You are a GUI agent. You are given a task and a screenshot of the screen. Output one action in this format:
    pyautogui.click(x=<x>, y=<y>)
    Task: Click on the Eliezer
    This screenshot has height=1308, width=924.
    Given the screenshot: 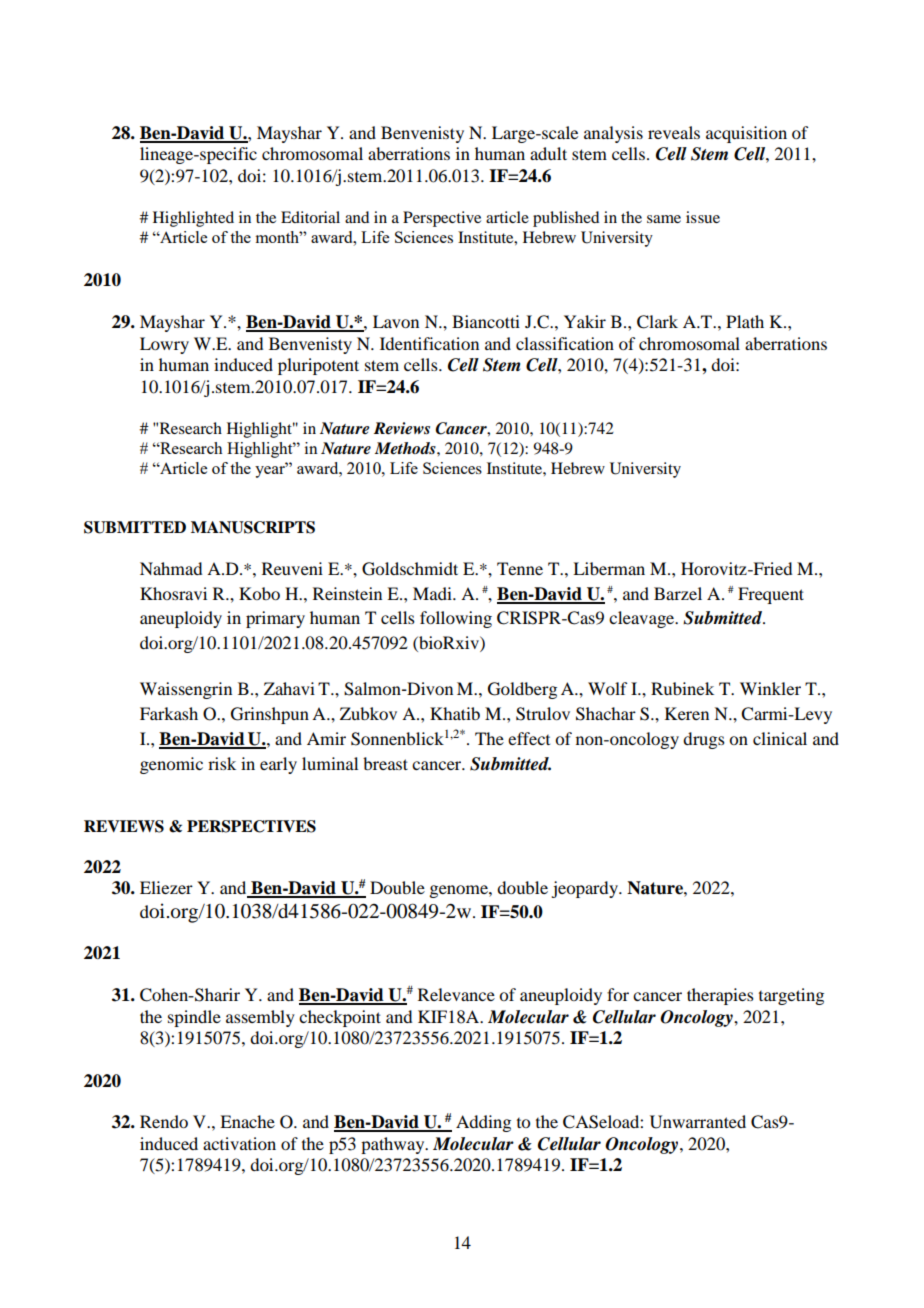 What is the action you would take?
    pyautogui.click(x=166, y=887)
